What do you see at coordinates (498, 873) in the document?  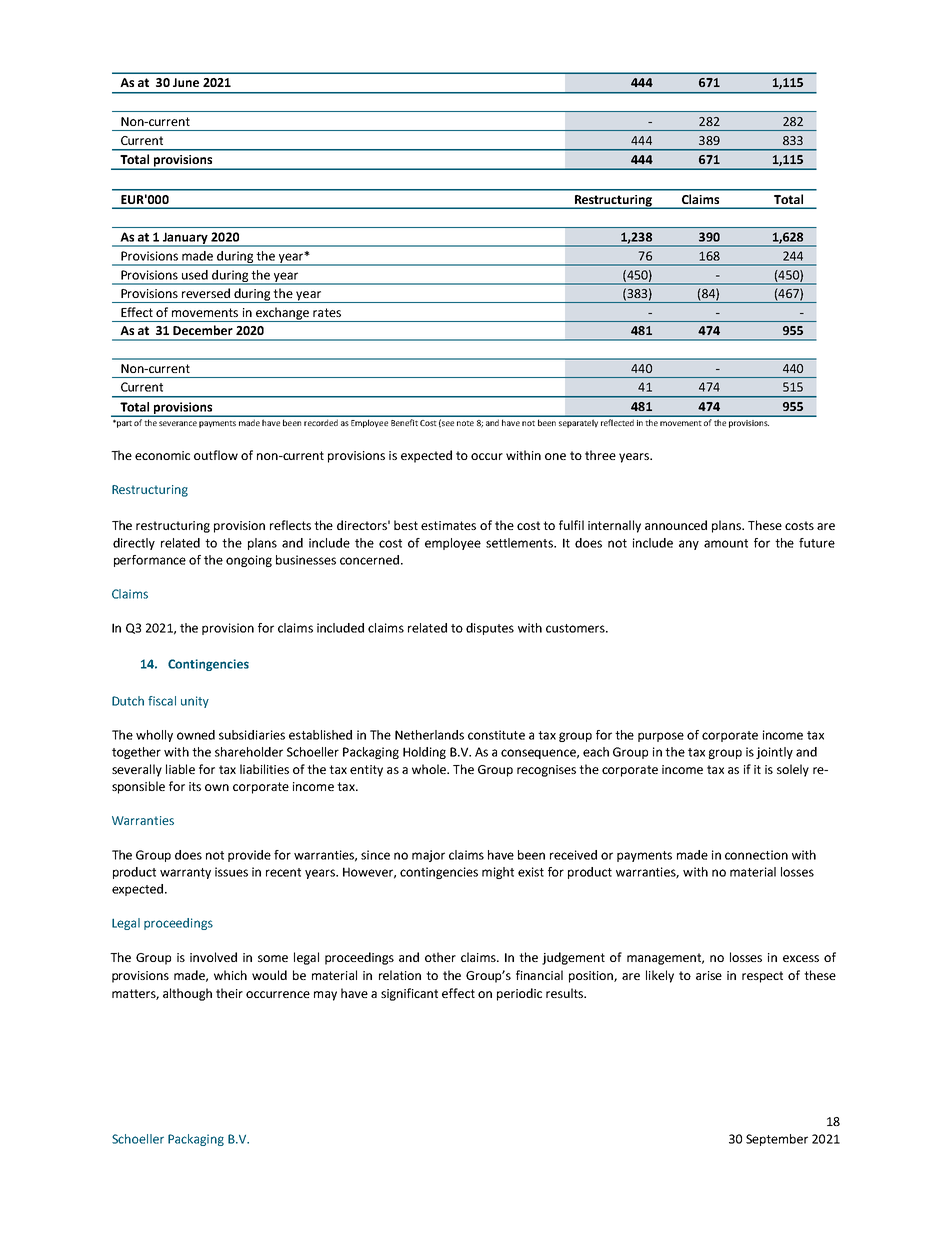 I see `might` at bounding box center [498, 873].
